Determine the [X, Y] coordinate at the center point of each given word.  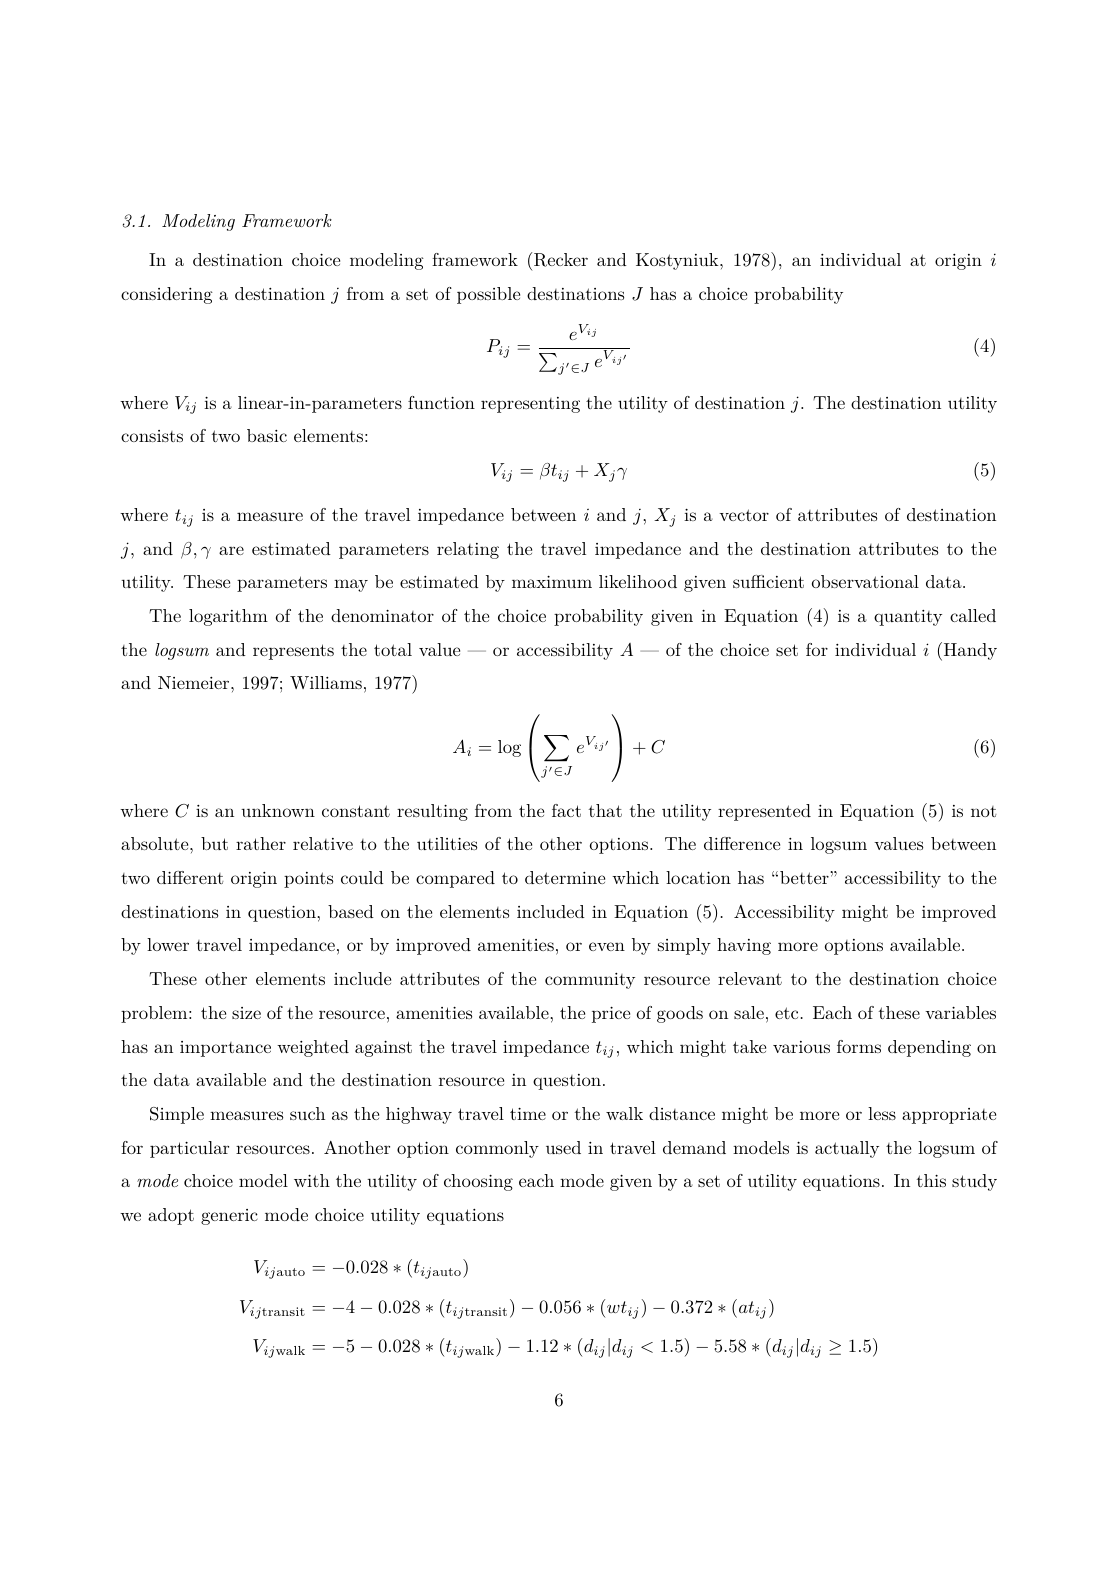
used [563, 1147]
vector [744, 515]
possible [488, 295]
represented [764, 812]
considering [167, 295]
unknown [278, 810]
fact [566, 810]
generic [229, 1217]
